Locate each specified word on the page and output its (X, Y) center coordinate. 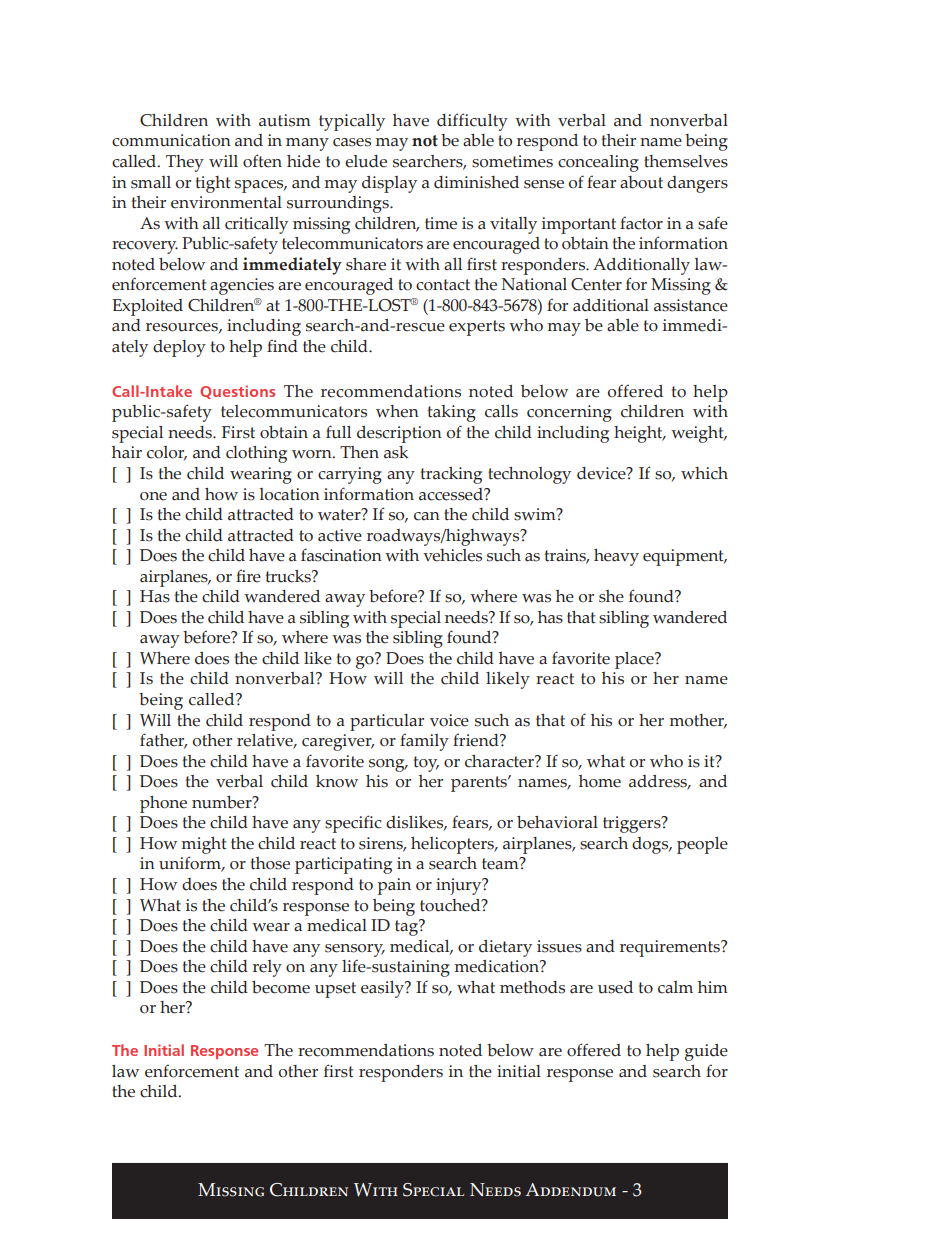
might (204, 845)
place (635, 660)
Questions (237, 392)
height (639, 434)
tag (407, 927)
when (397, 411)
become (281, 987)
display (389, 184)
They (185, 163)
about (641, 182)
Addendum (570, 1190)
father (163, 741)
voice (449, 720)
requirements (671, 948)
